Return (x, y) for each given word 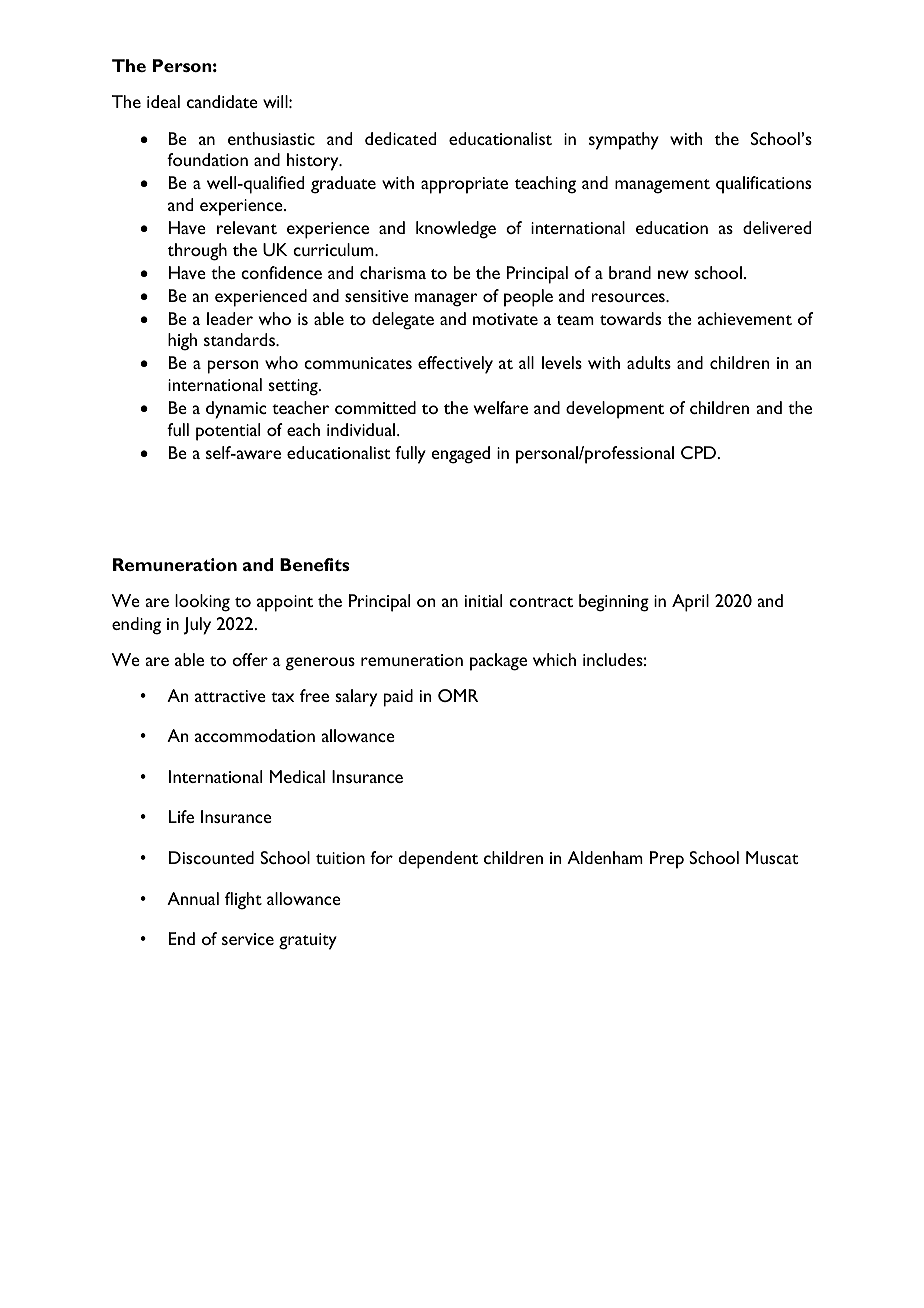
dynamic (236, 410)
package (498, 662)
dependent (438, 860)
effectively (455, 365)
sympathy (624, 141)
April (690, 603)
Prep (667, 860)
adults (649, 362)
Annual (193, 898)
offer (250, 659)
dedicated (400, 138)
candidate (222, 101)
